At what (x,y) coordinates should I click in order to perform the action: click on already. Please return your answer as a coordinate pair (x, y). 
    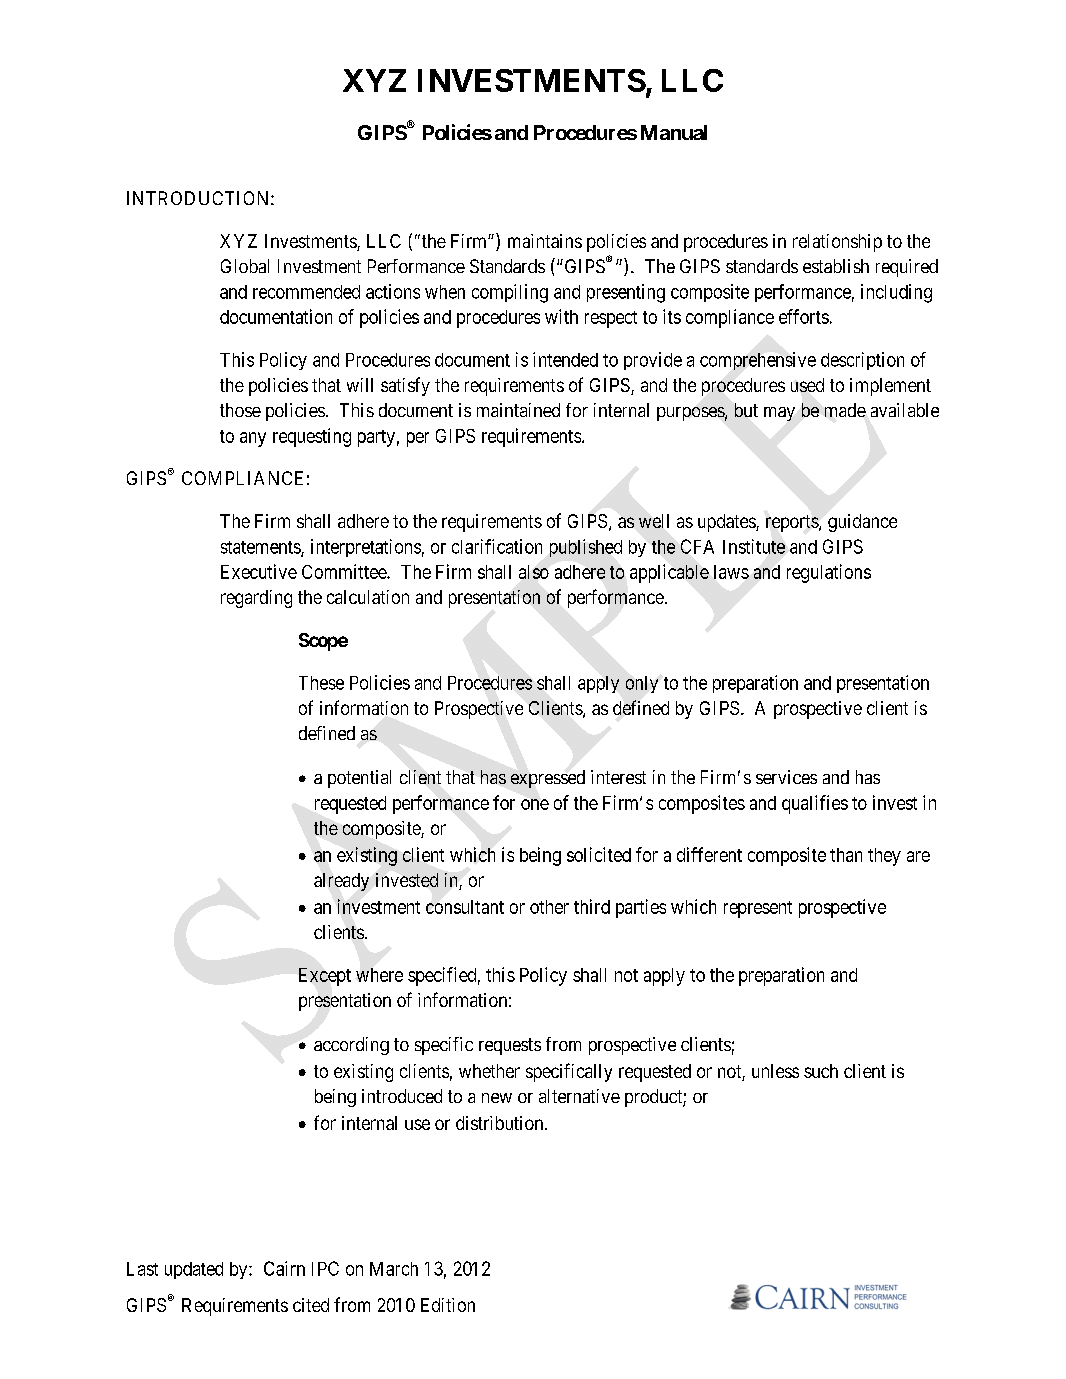
    Looking at the image, I should click on (341, 882).
